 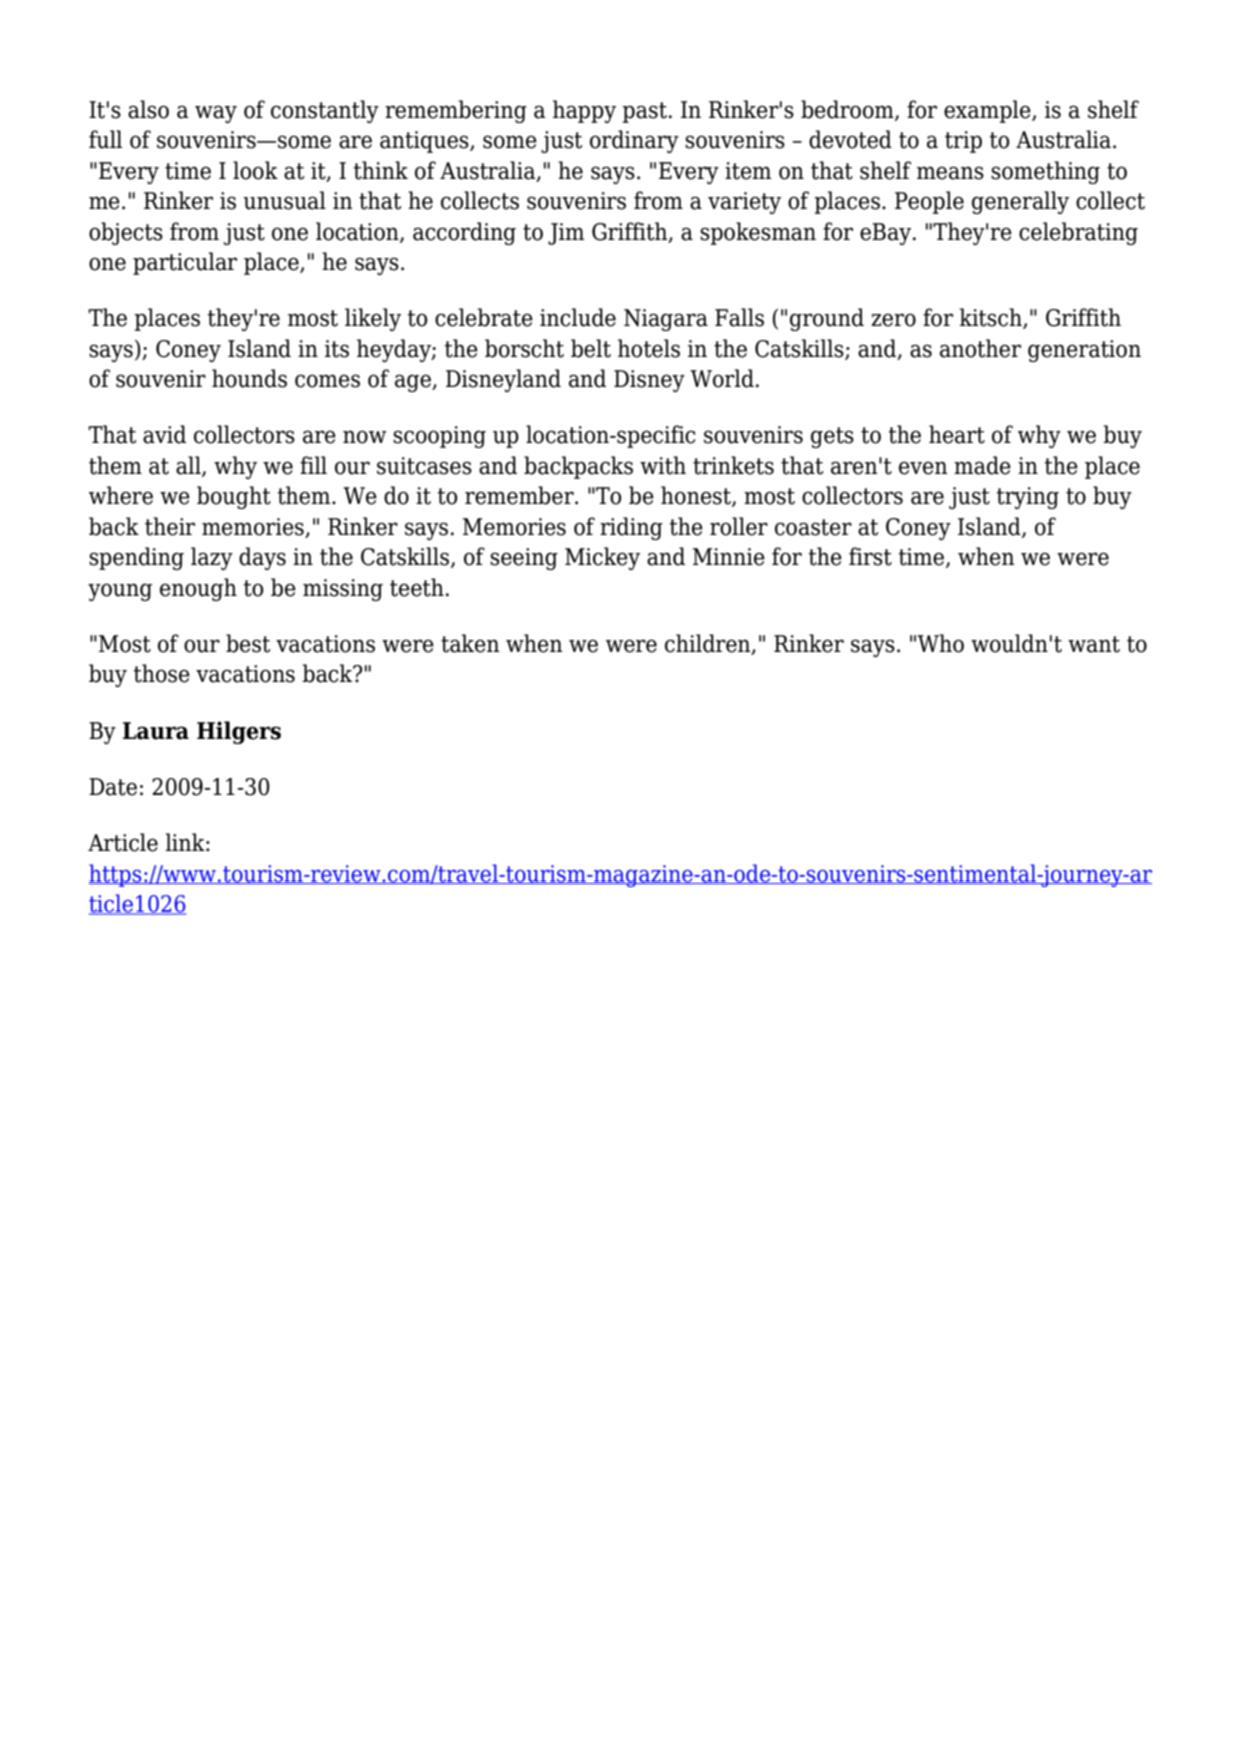 I want to click on with, so click(x=663, y=465).
